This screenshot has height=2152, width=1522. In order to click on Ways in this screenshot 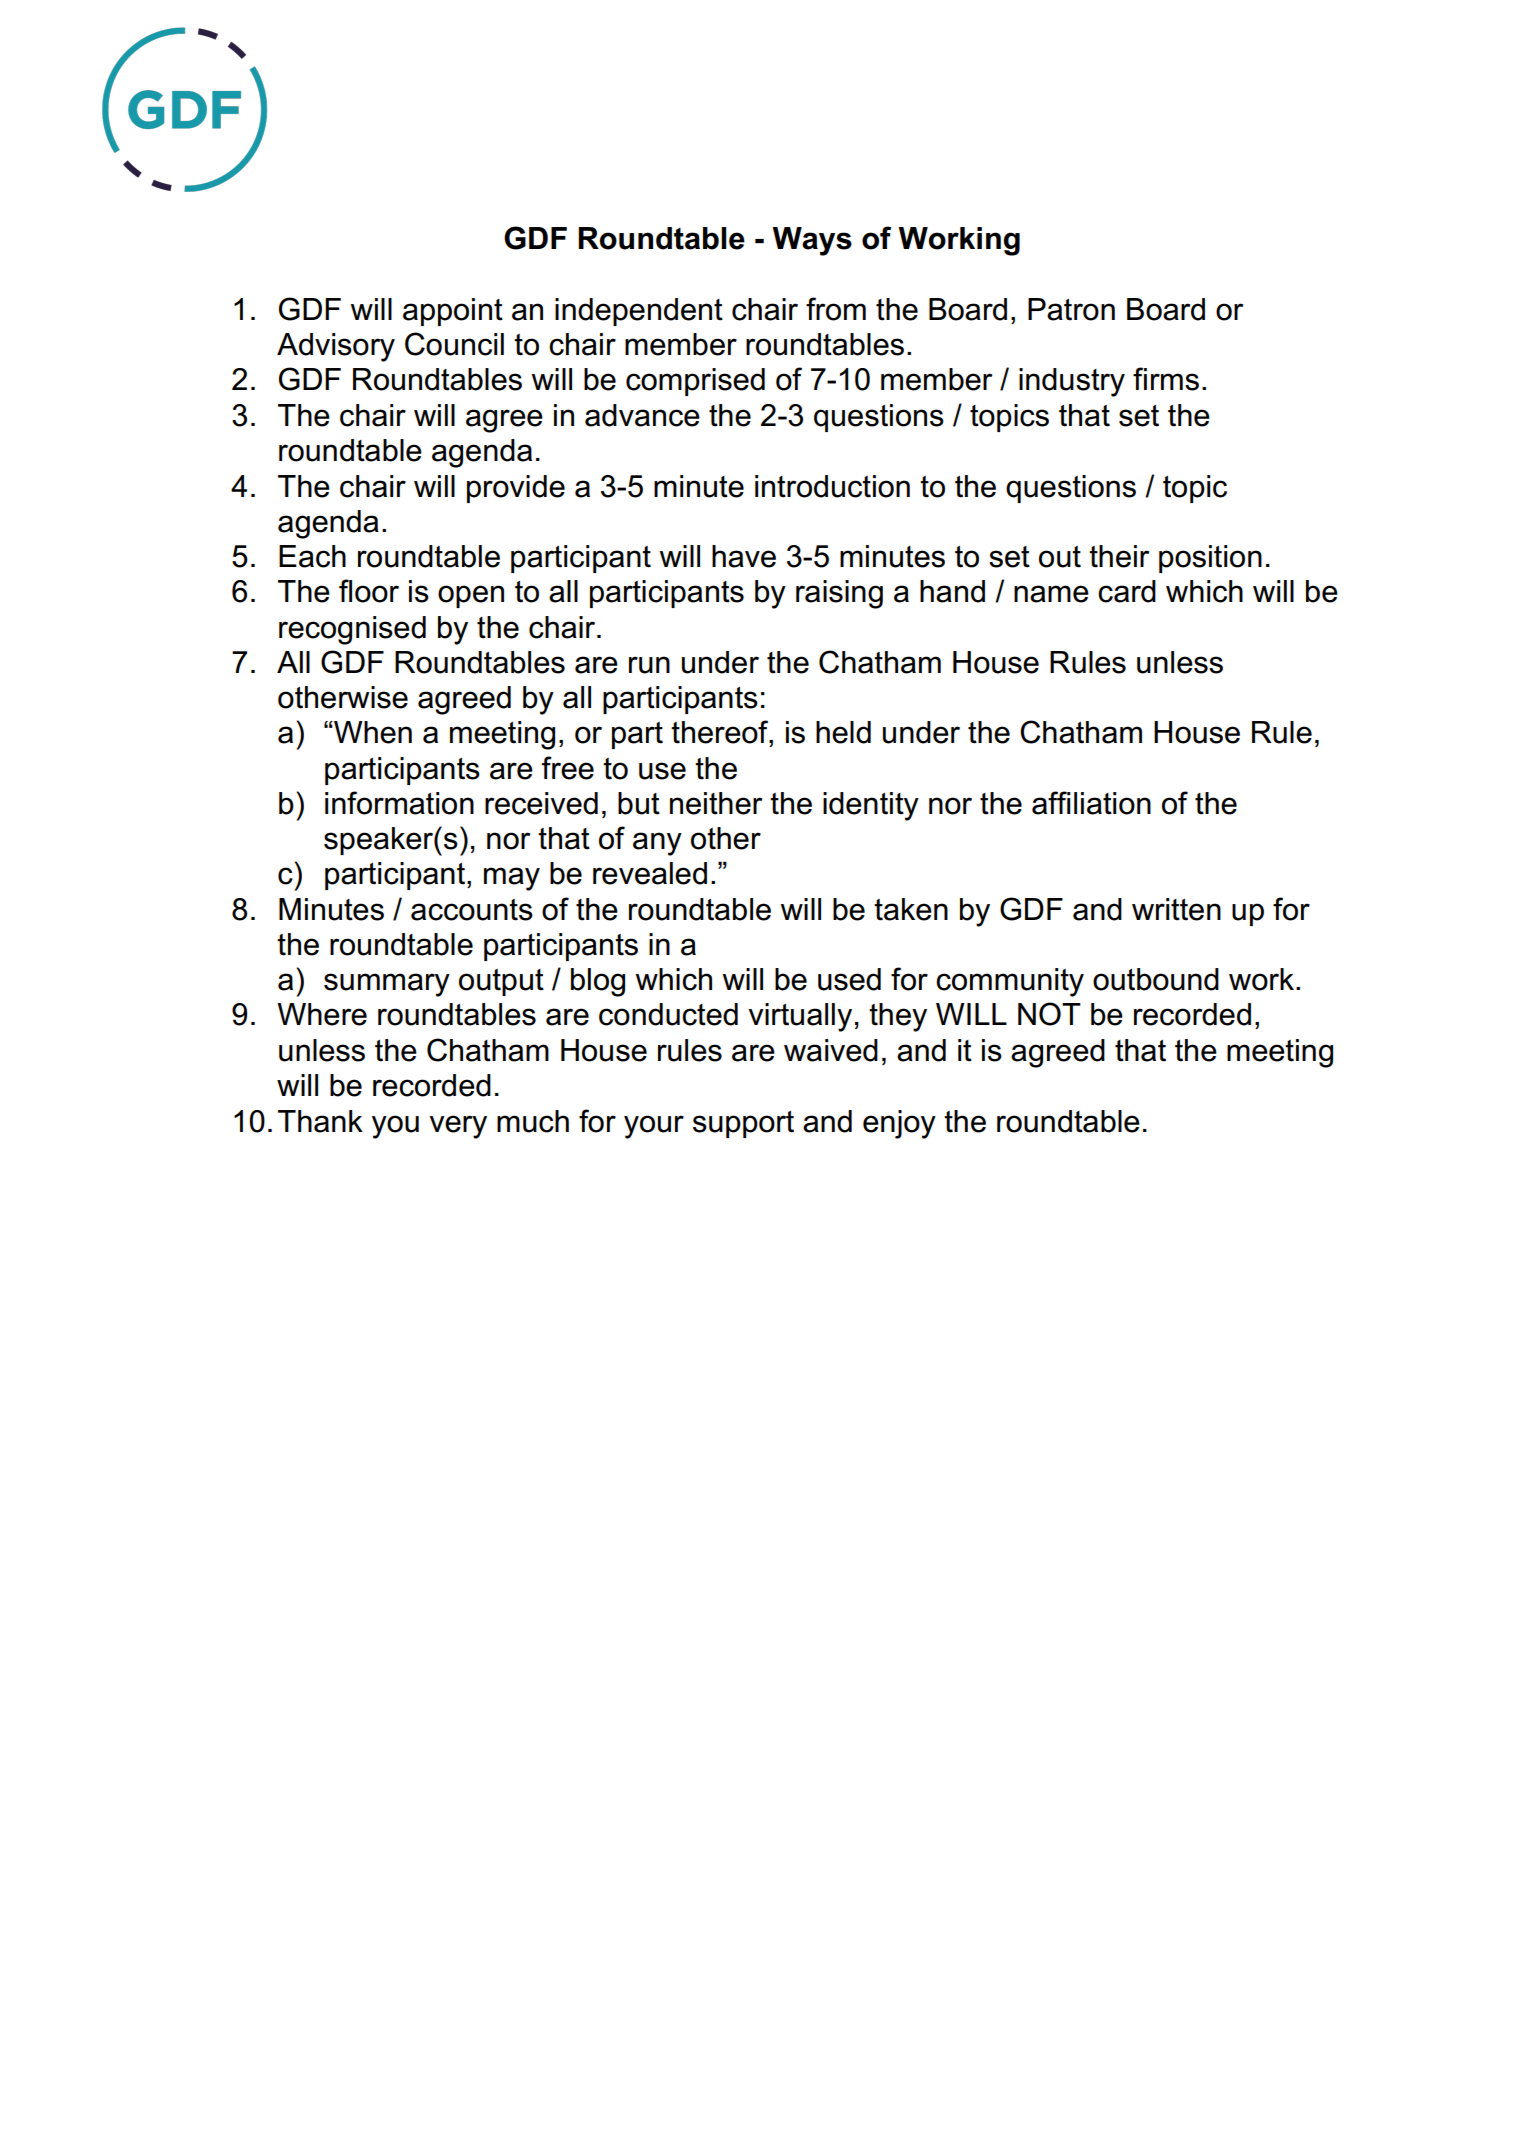, I will do `click(812, 241)`.
